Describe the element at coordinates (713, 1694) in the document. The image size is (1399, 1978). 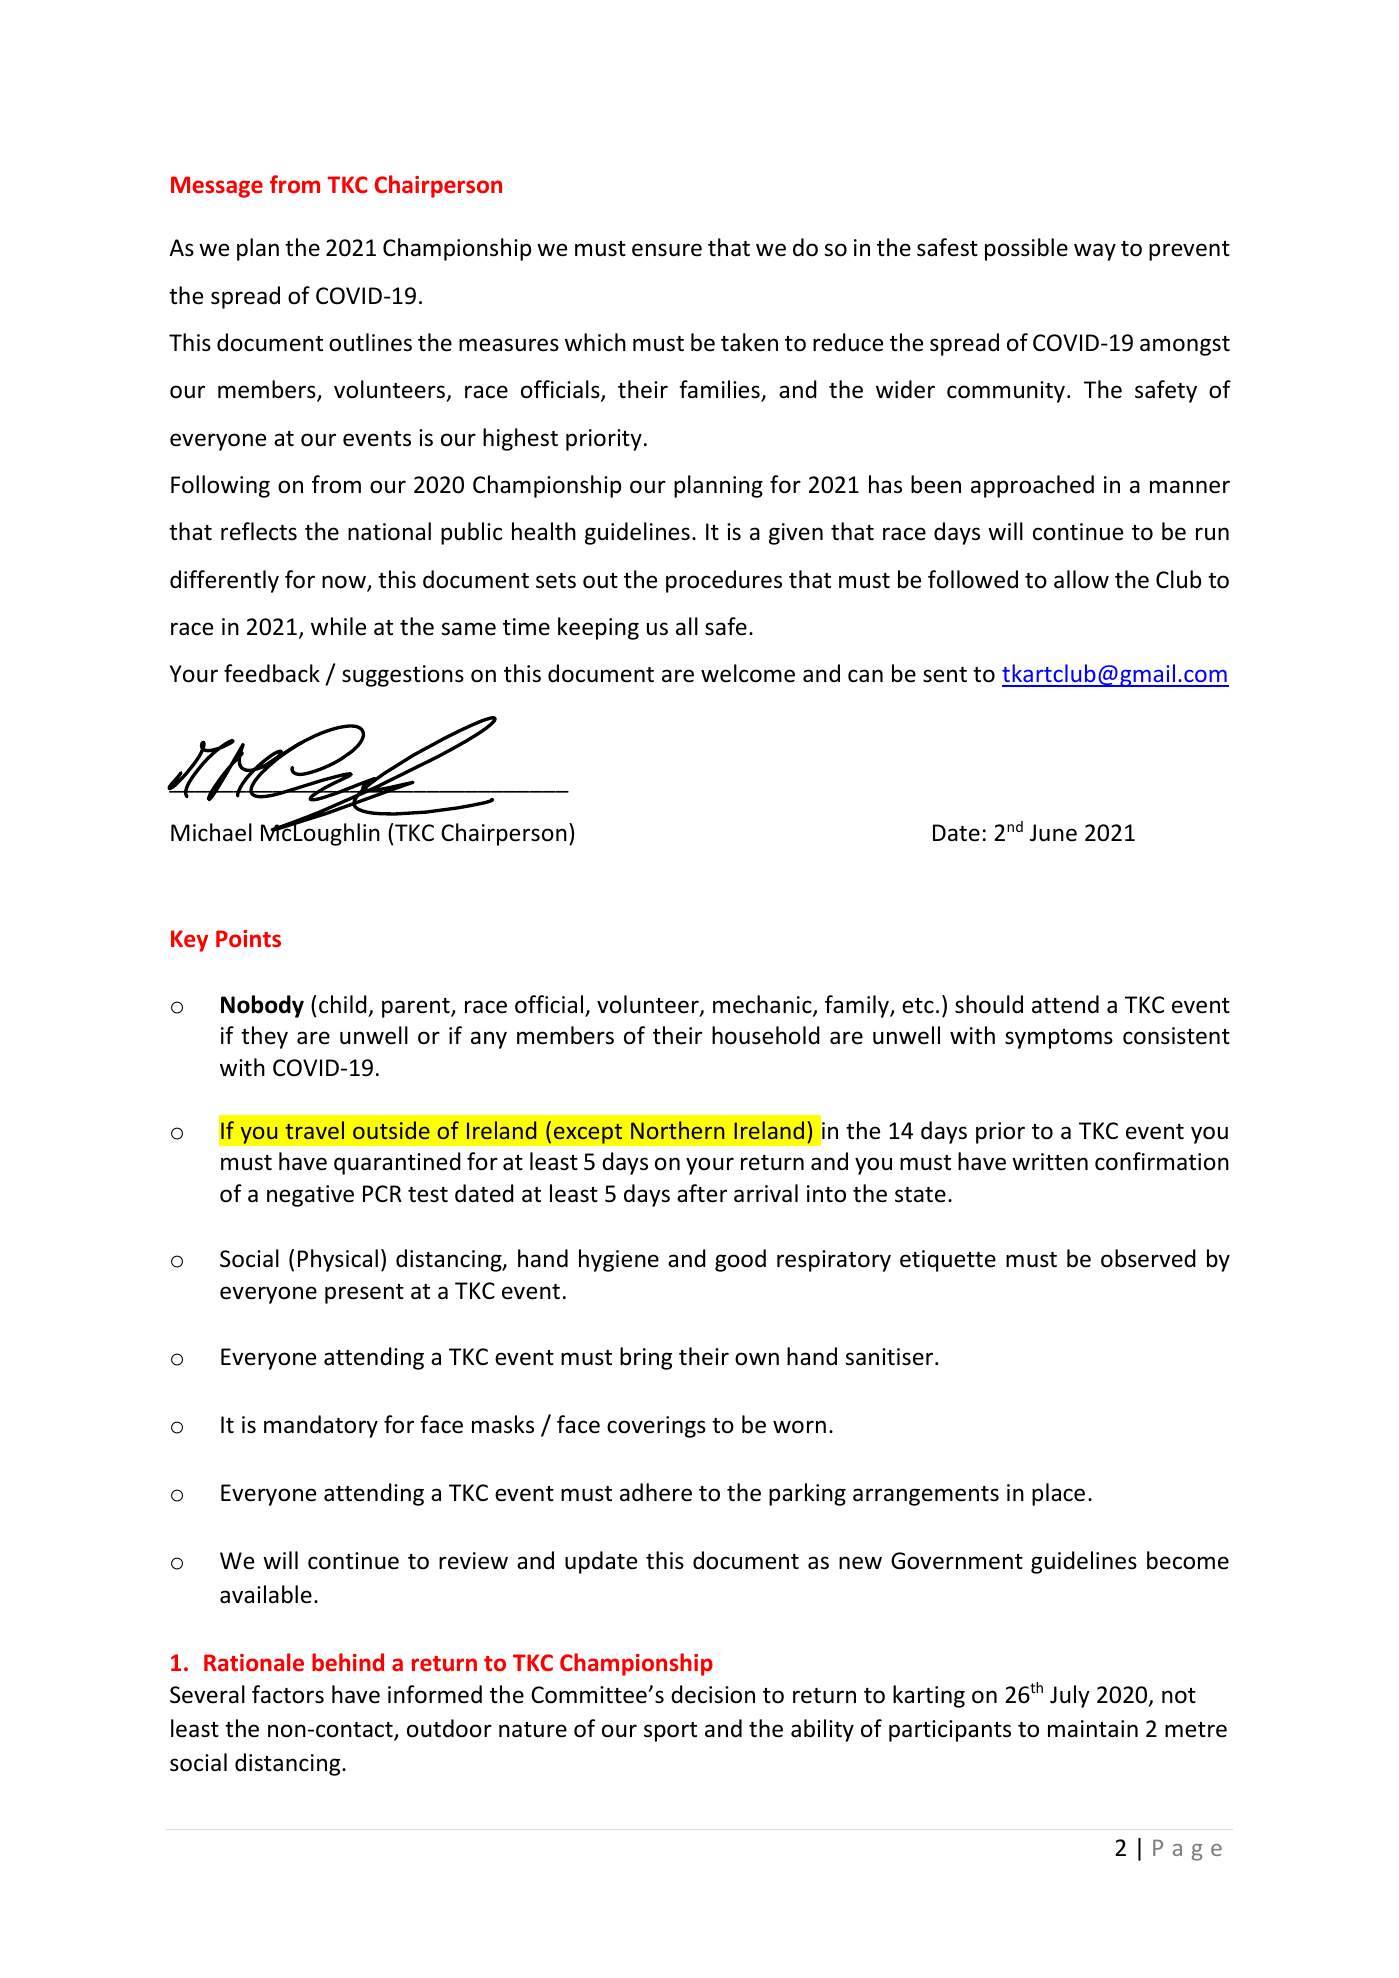
I see `decision` at that location.
